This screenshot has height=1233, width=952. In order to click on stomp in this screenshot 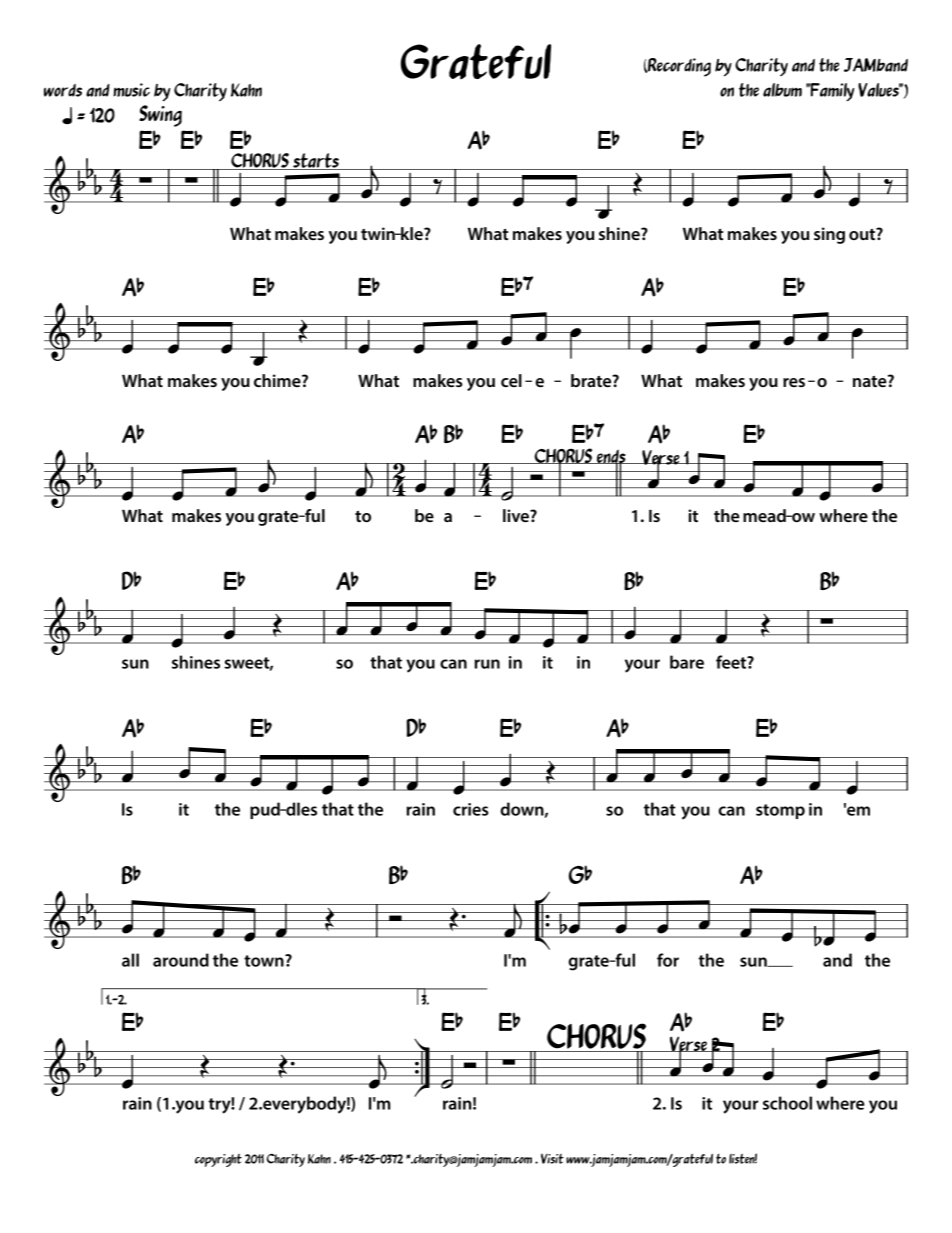, I will do `click(780, 811)`.
